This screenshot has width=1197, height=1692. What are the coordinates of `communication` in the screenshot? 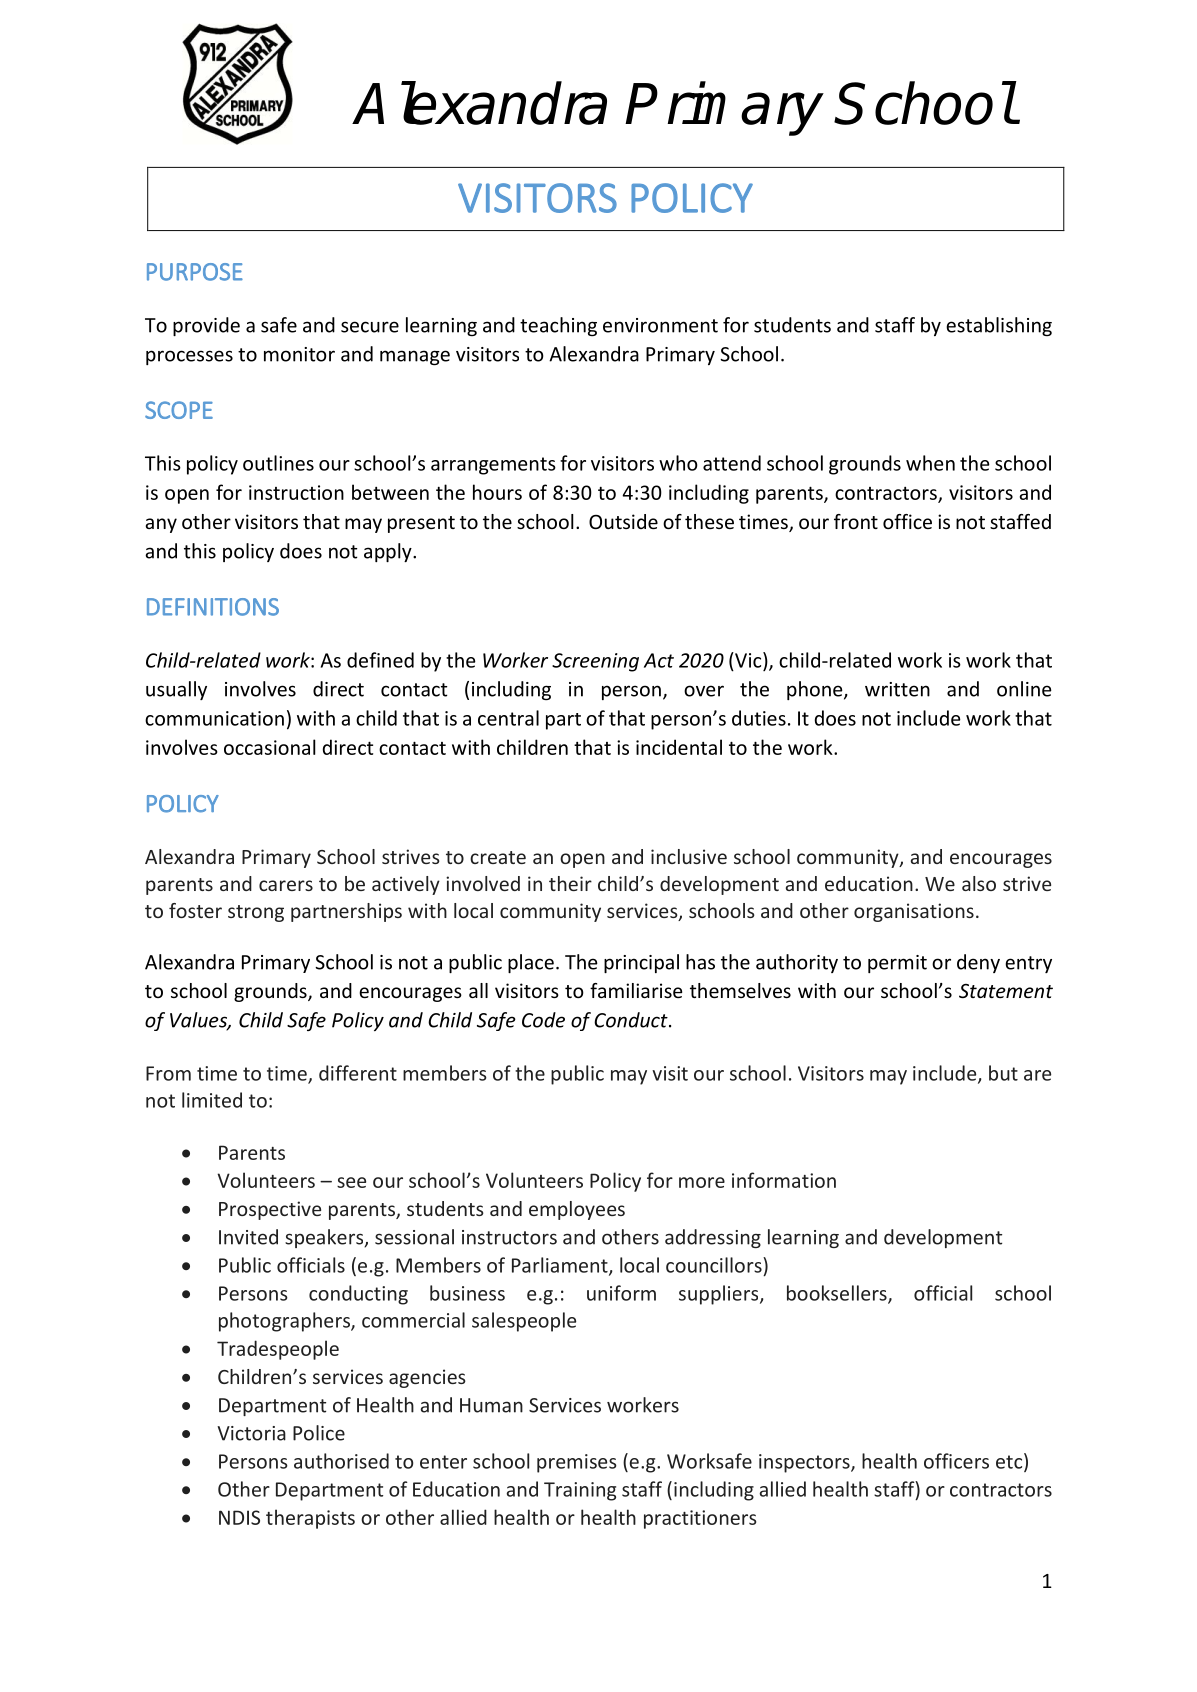 It's located at (214, 718).
